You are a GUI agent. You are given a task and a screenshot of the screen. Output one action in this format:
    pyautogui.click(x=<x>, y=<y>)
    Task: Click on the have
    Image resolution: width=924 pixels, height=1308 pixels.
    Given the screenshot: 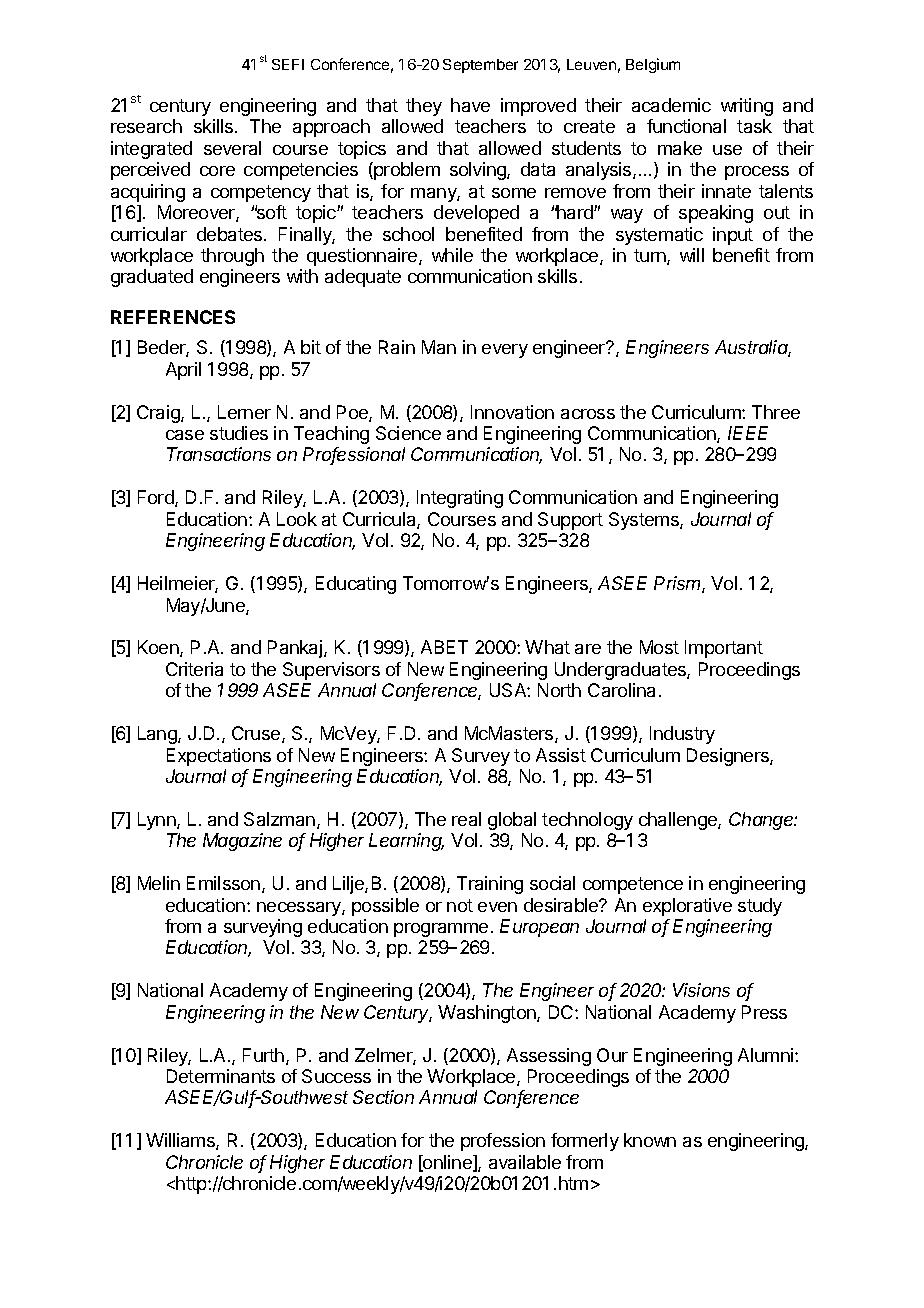 What is the action you would take?
    pyautogui.click(x=470, y=105)
